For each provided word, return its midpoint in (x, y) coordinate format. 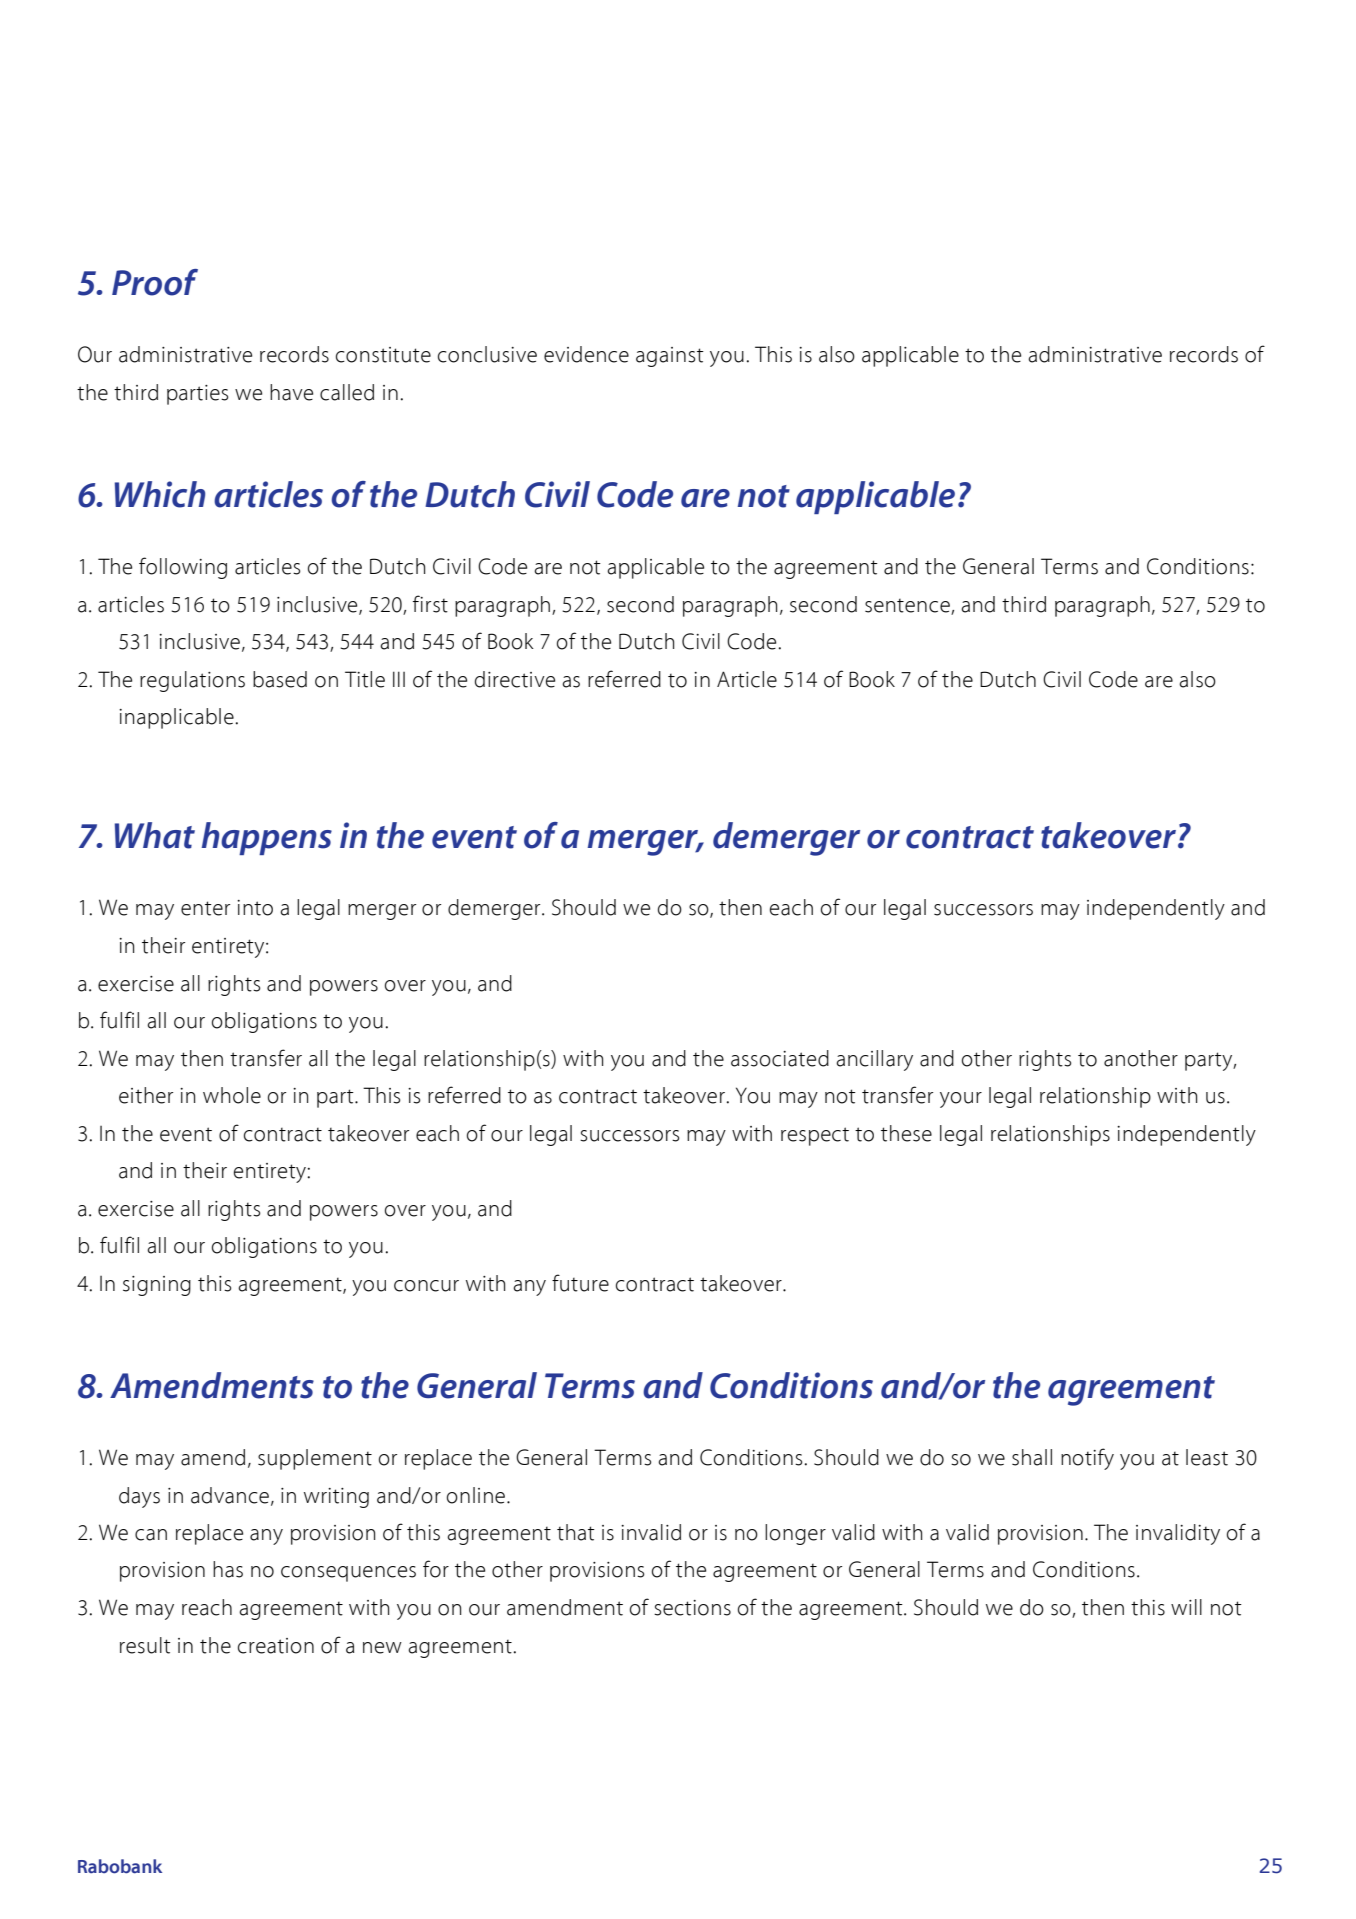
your (961, 1100)
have (291, 392)
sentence (907, 606)
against (670, 357)
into (255, 908)
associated (780, 1058)
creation (276, 1646)
